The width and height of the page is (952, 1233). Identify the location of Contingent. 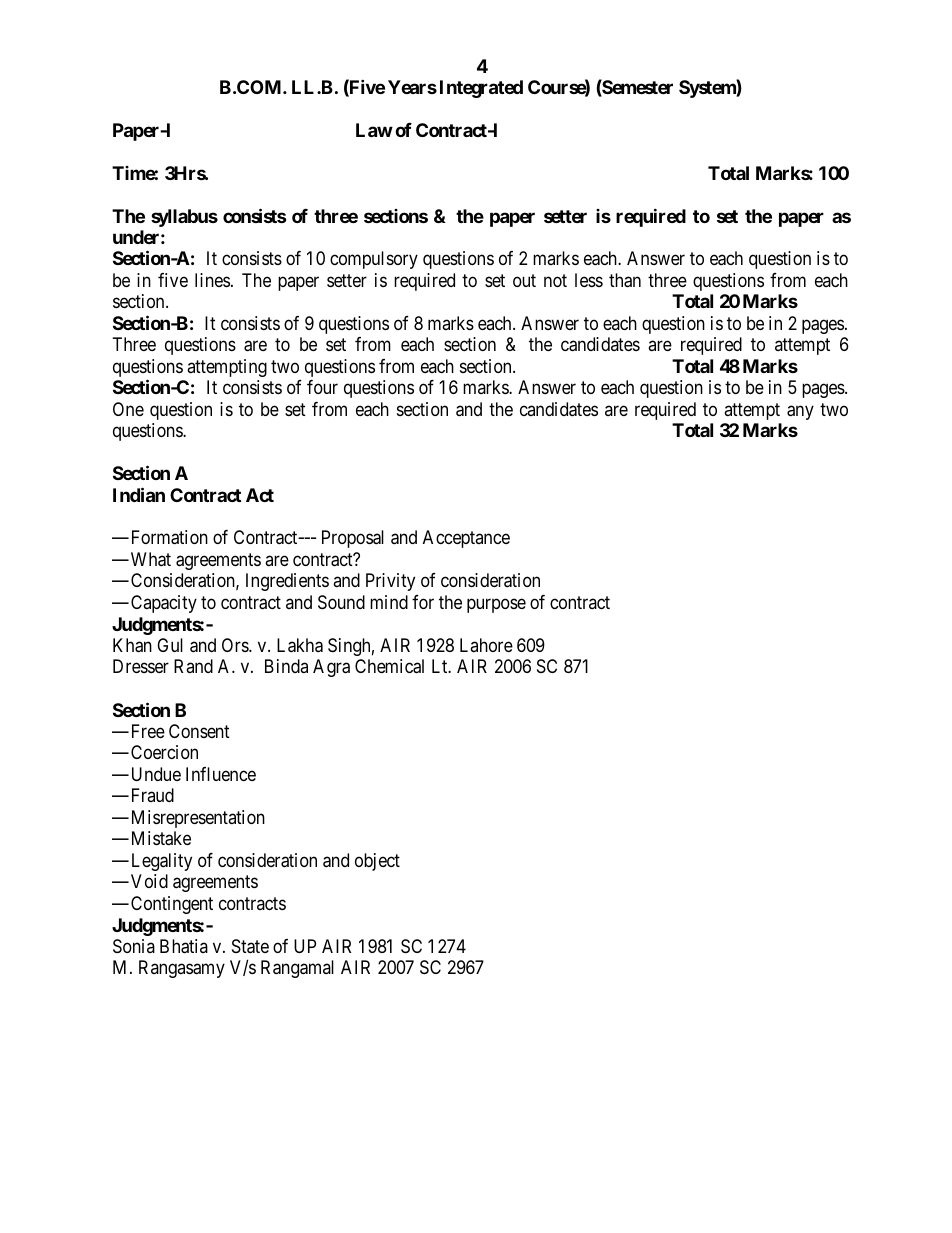
(172, 905).
